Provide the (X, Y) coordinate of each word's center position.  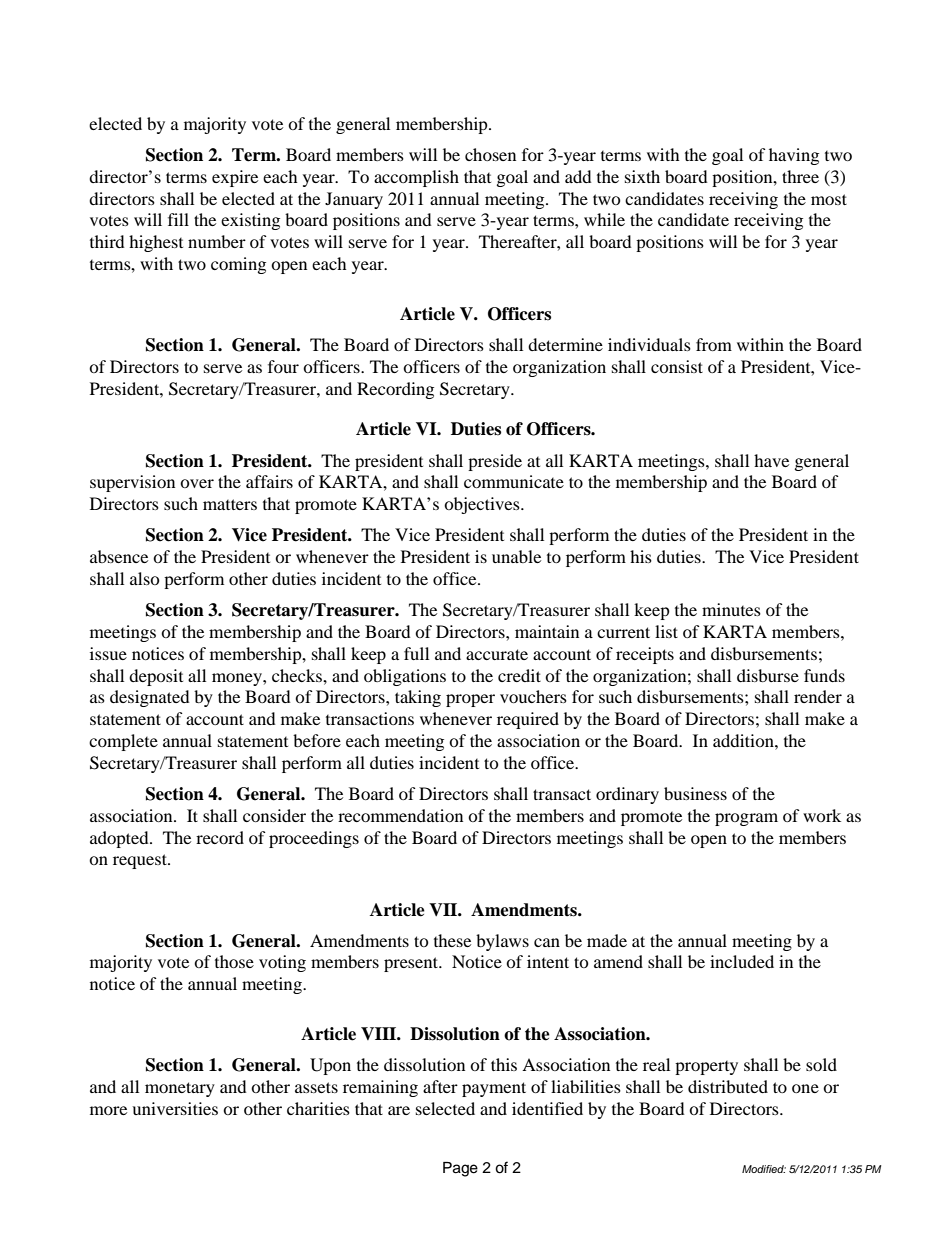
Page (460, 1169)
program (746, 819)
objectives (483, 505)
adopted (120, 839)
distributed (728, 1086)
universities (175, 1108)
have (771, 460)
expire (235, 178)
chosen (490, 154)
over (197, 483)
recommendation (400, 815)
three (800, 176)
